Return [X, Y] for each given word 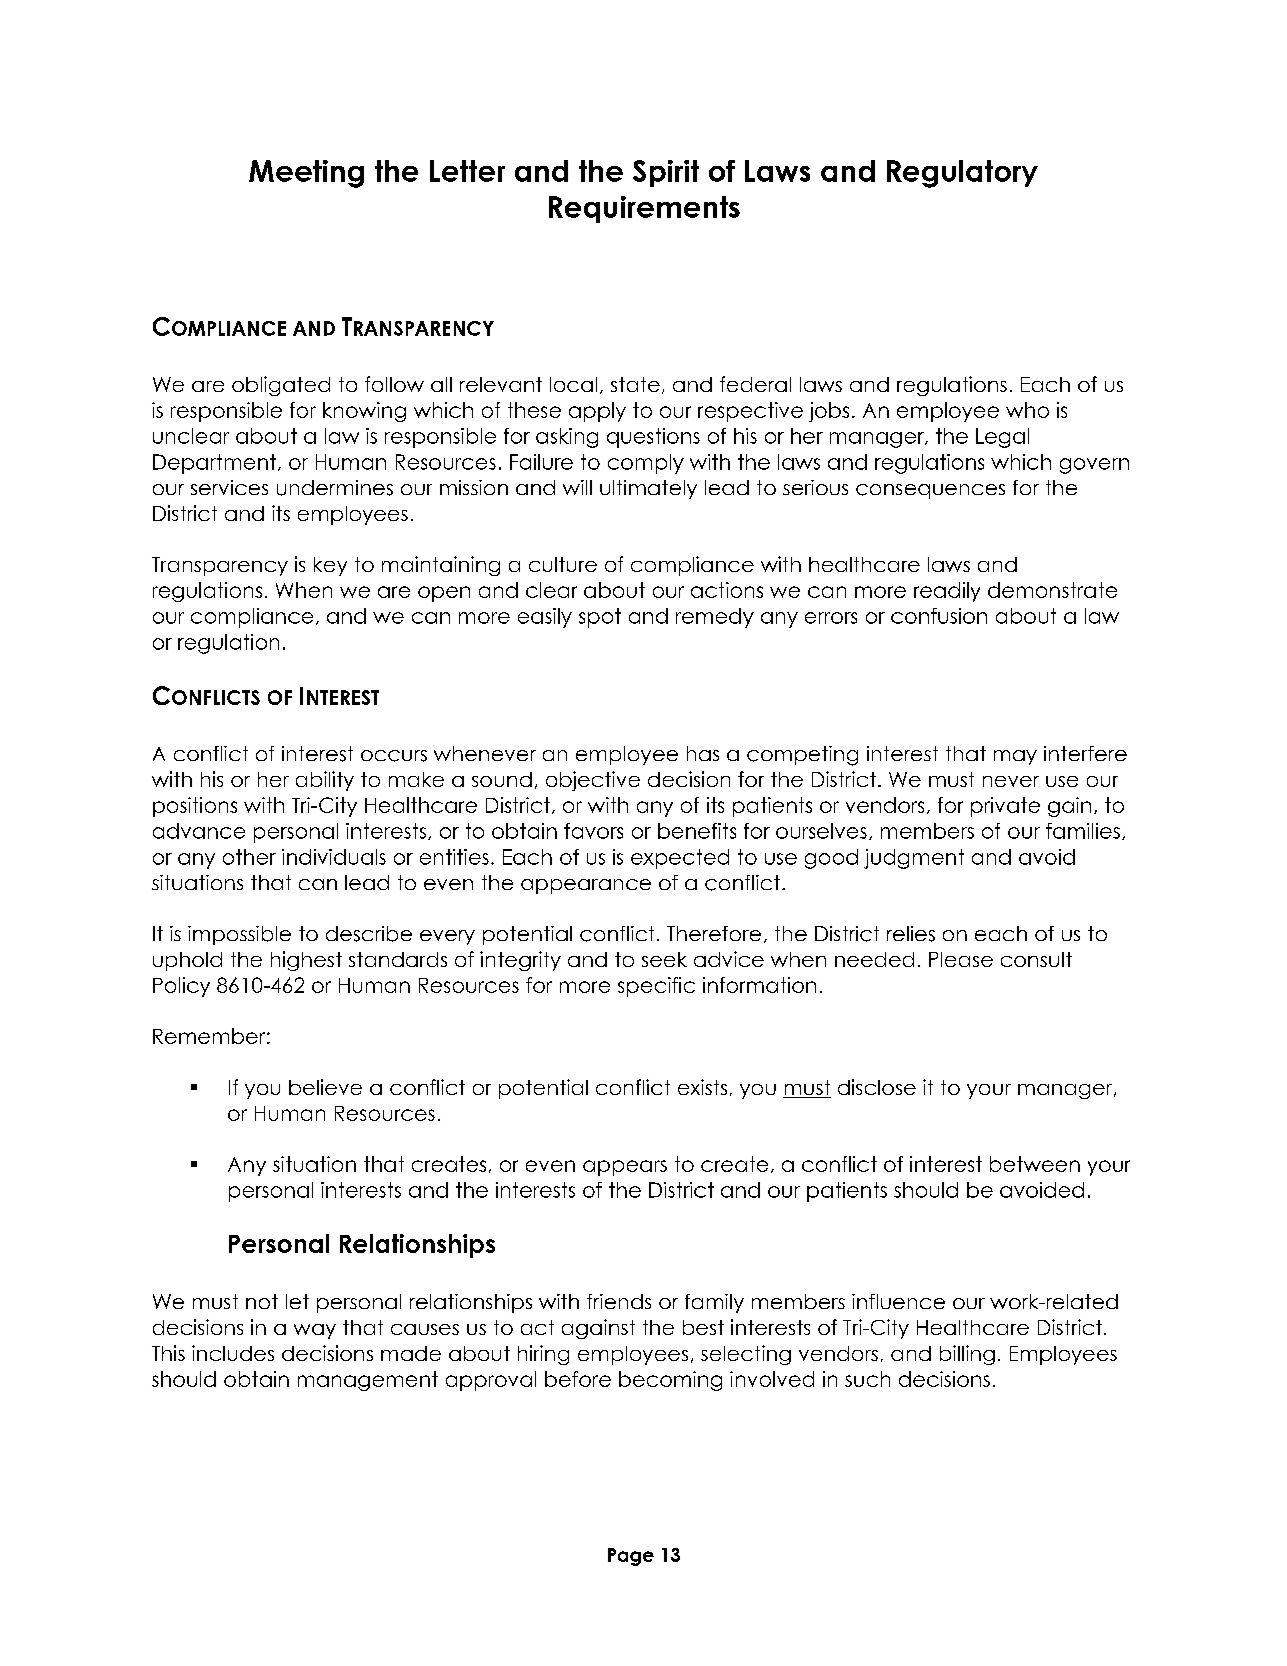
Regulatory [962, 174]
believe [325, 1087]
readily [947, 592]
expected [680, 859]
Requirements [644, 209]
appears [625, 1168]
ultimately [648, 489]
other [249, 857]
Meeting [306, 174]
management [368, 1381]
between [1035, 1164]
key [330, 566]
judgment [914, 859]
